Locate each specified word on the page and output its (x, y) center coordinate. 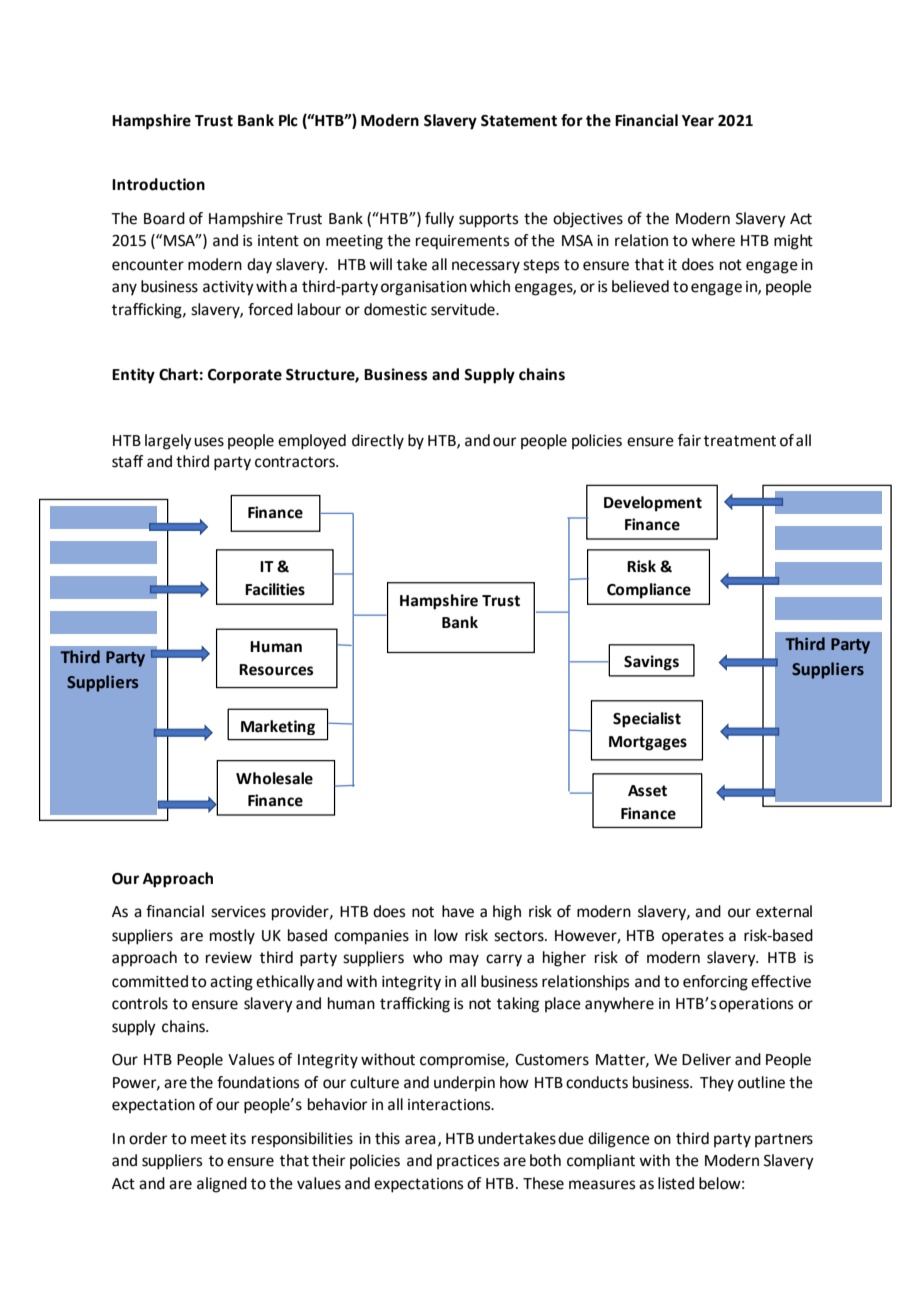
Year (698, 121)
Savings (651, 663)
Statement (519, 121)
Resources (276, 670)
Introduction (158, 184)
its (238, 1139)
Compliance (649, 591)
